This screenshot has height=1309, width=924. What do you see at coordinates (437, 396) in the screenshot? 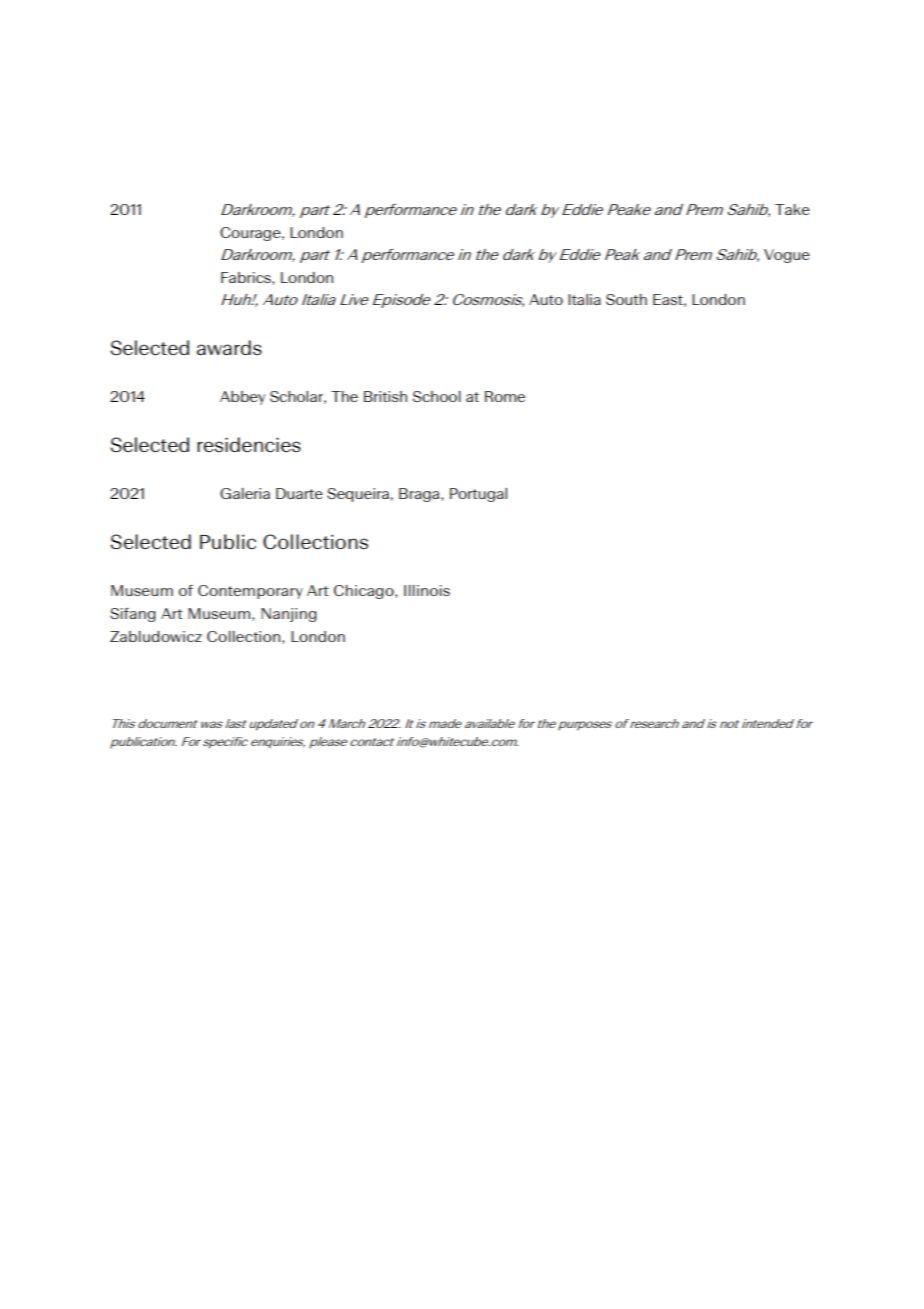
I see `School` at bounding box center [437, 396].
